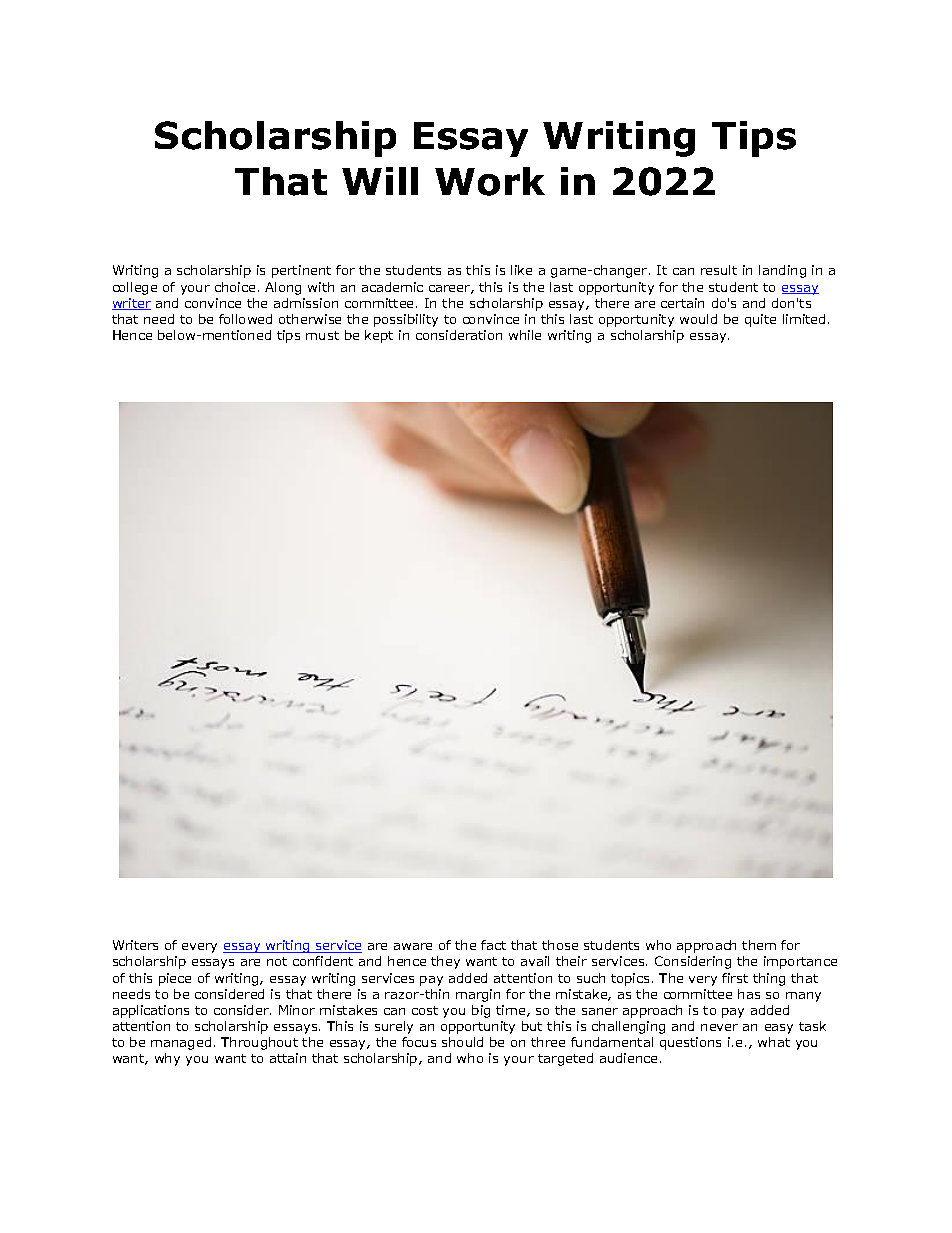 The width and height of the document is (952, 1233). What do you see at coordinates (277, 961) in the document?
I see `not` at bounding box center [277, 961].
